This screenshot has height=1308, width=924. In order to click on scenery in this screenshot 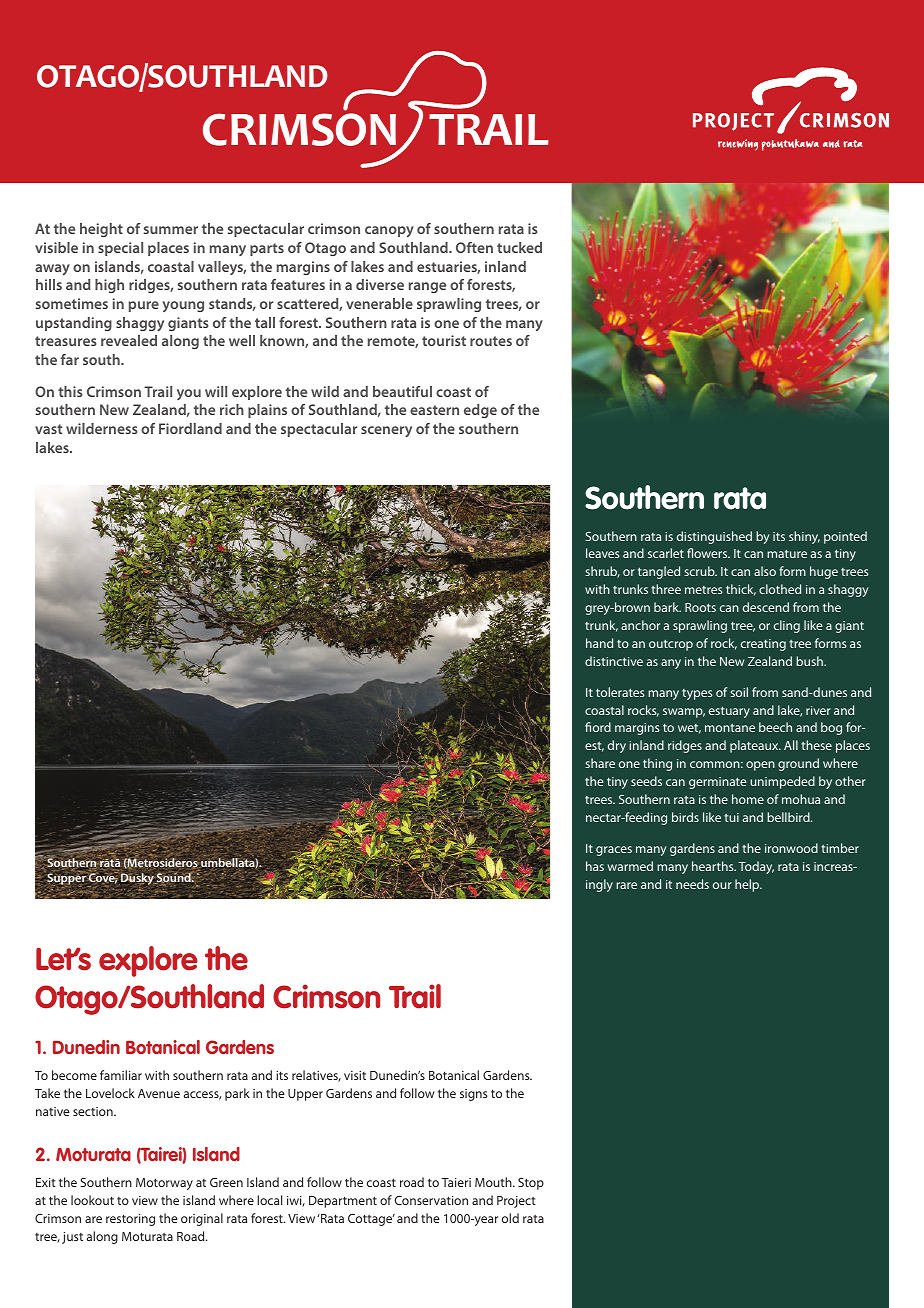, I will do `click(386, 431)`.
